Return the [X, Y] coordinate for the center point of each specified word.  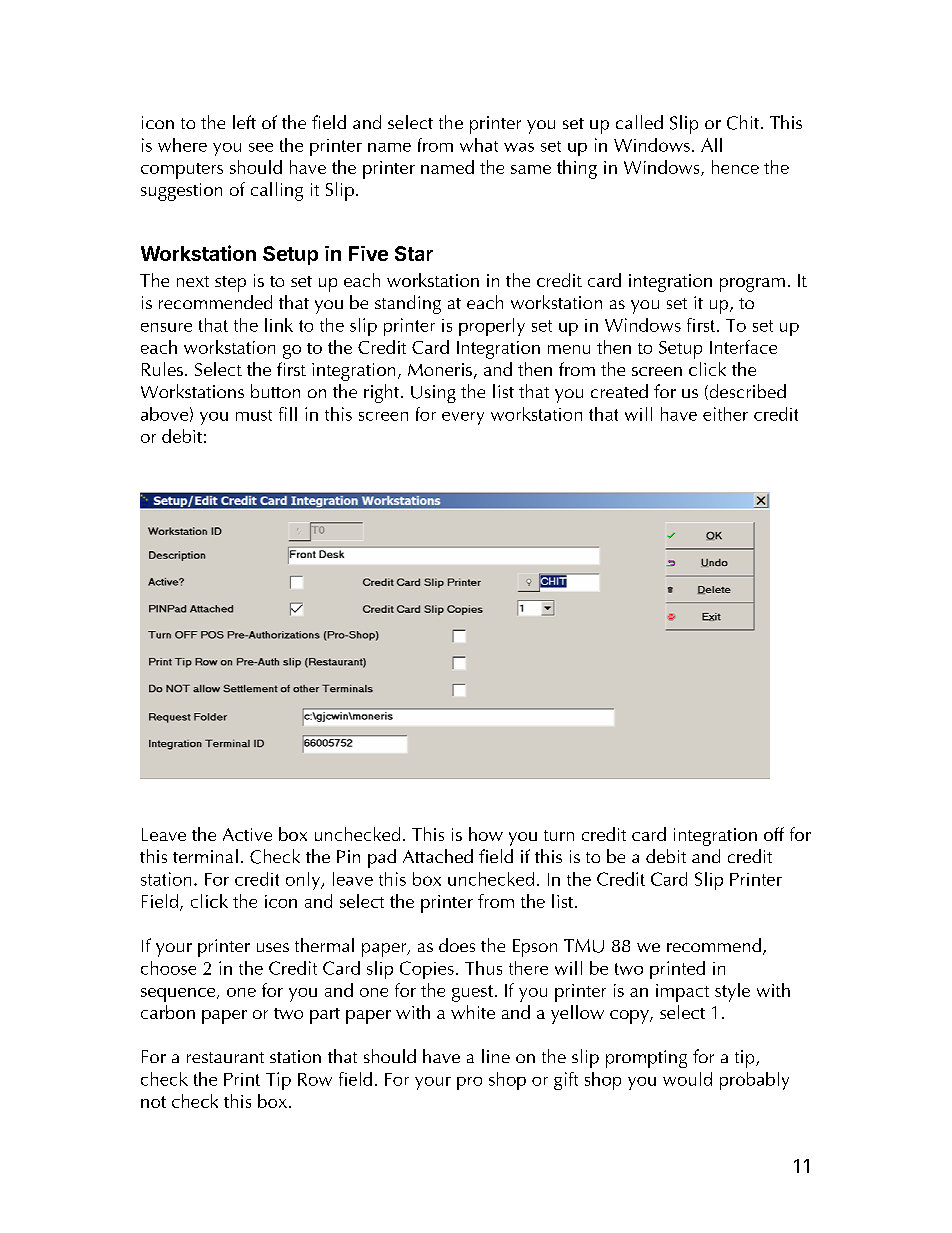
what [479, 145]
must [254, 415]
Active [247, 834]
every [463, 418]
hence [735, 167]
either [725, 414]
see [261, 147]
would [687, 1079]
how [486, 834]
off [774, 834]
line [496, 1056]
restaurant [225, 1057]
